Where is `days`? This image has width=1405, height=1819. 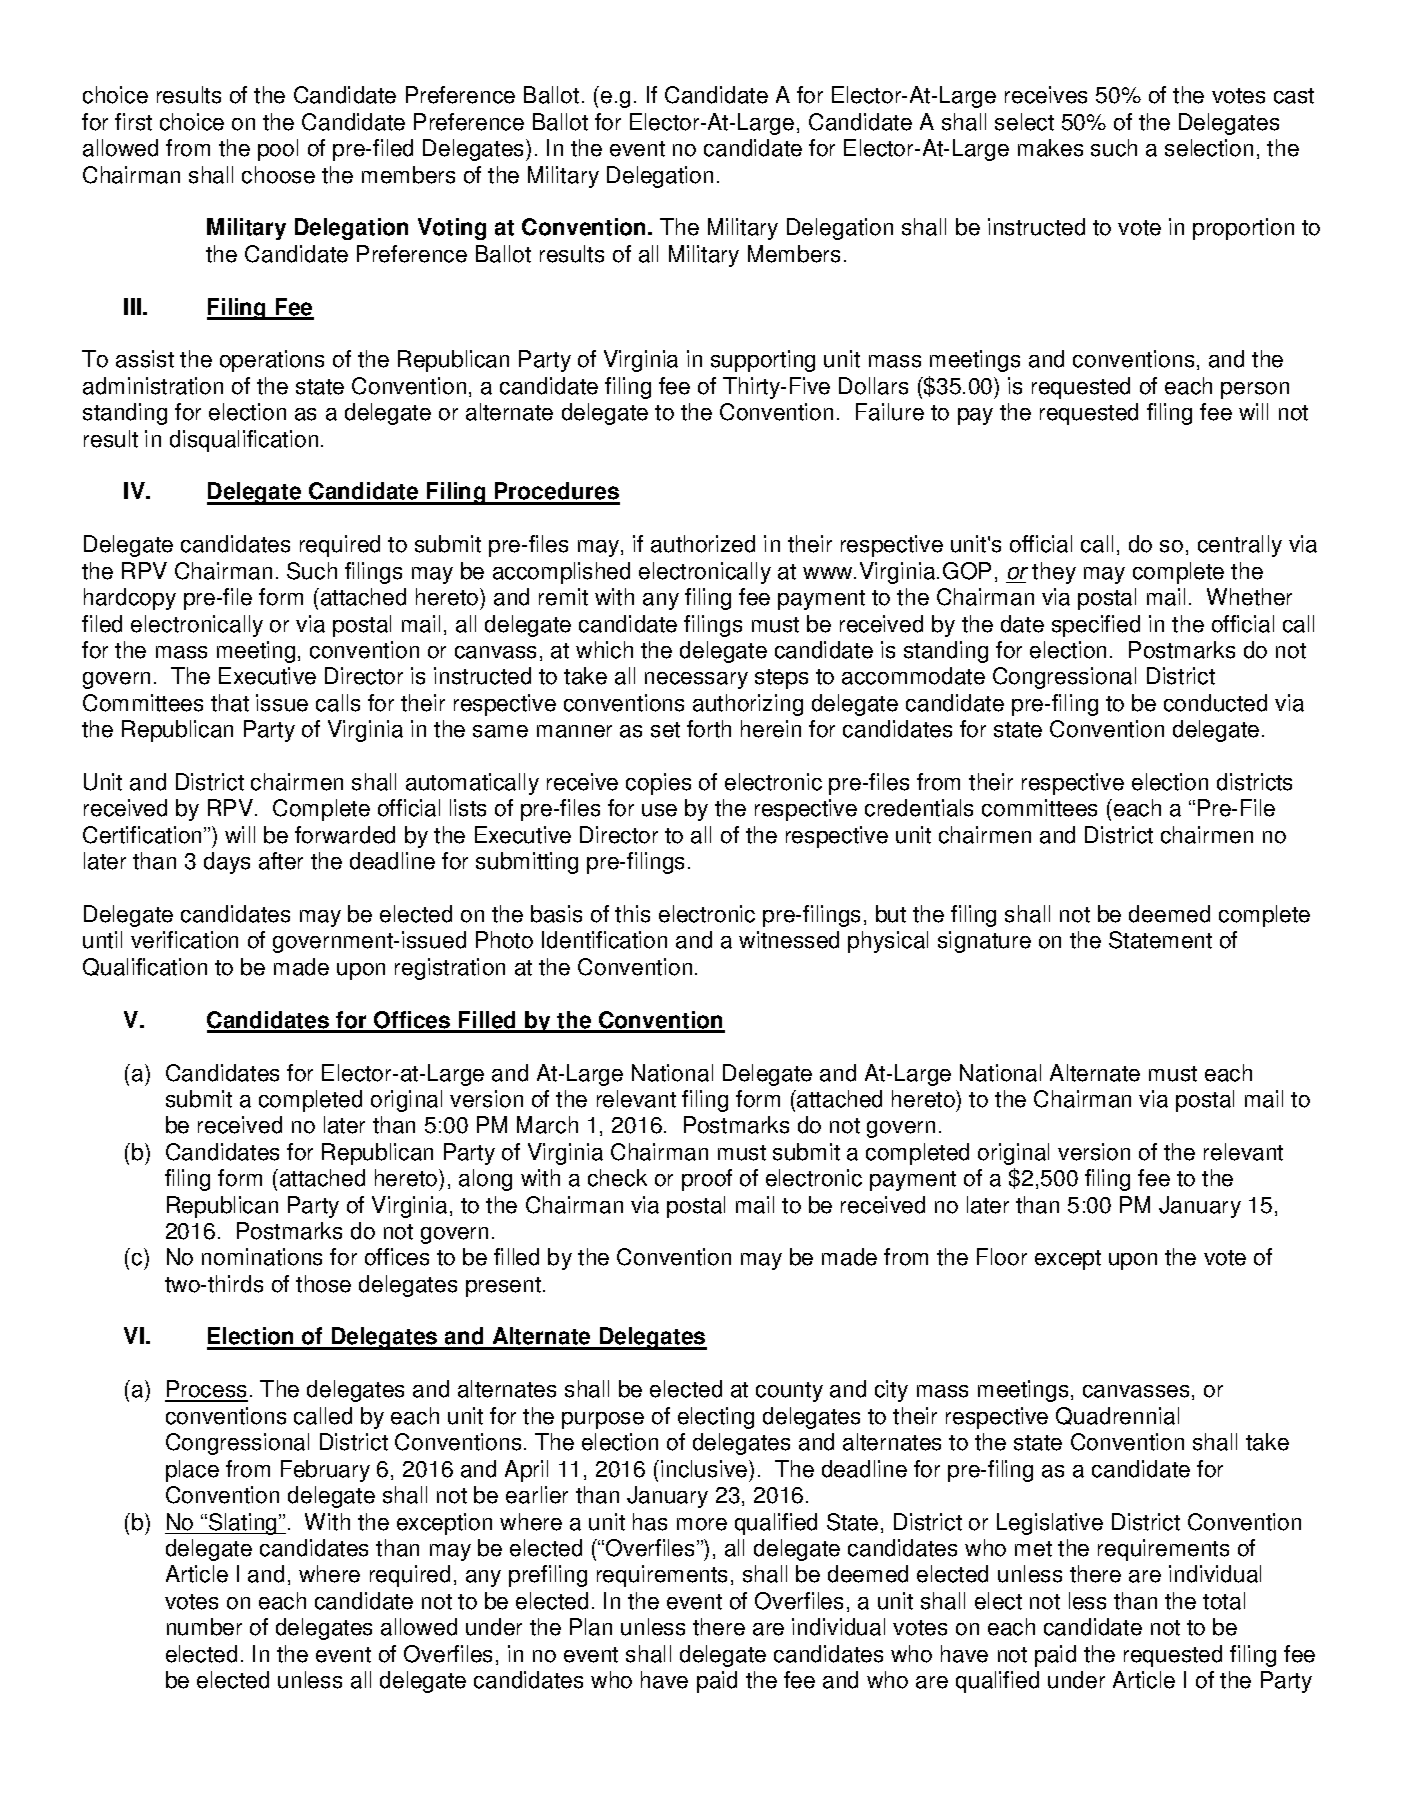 days is located at coordinates (227, 863).
